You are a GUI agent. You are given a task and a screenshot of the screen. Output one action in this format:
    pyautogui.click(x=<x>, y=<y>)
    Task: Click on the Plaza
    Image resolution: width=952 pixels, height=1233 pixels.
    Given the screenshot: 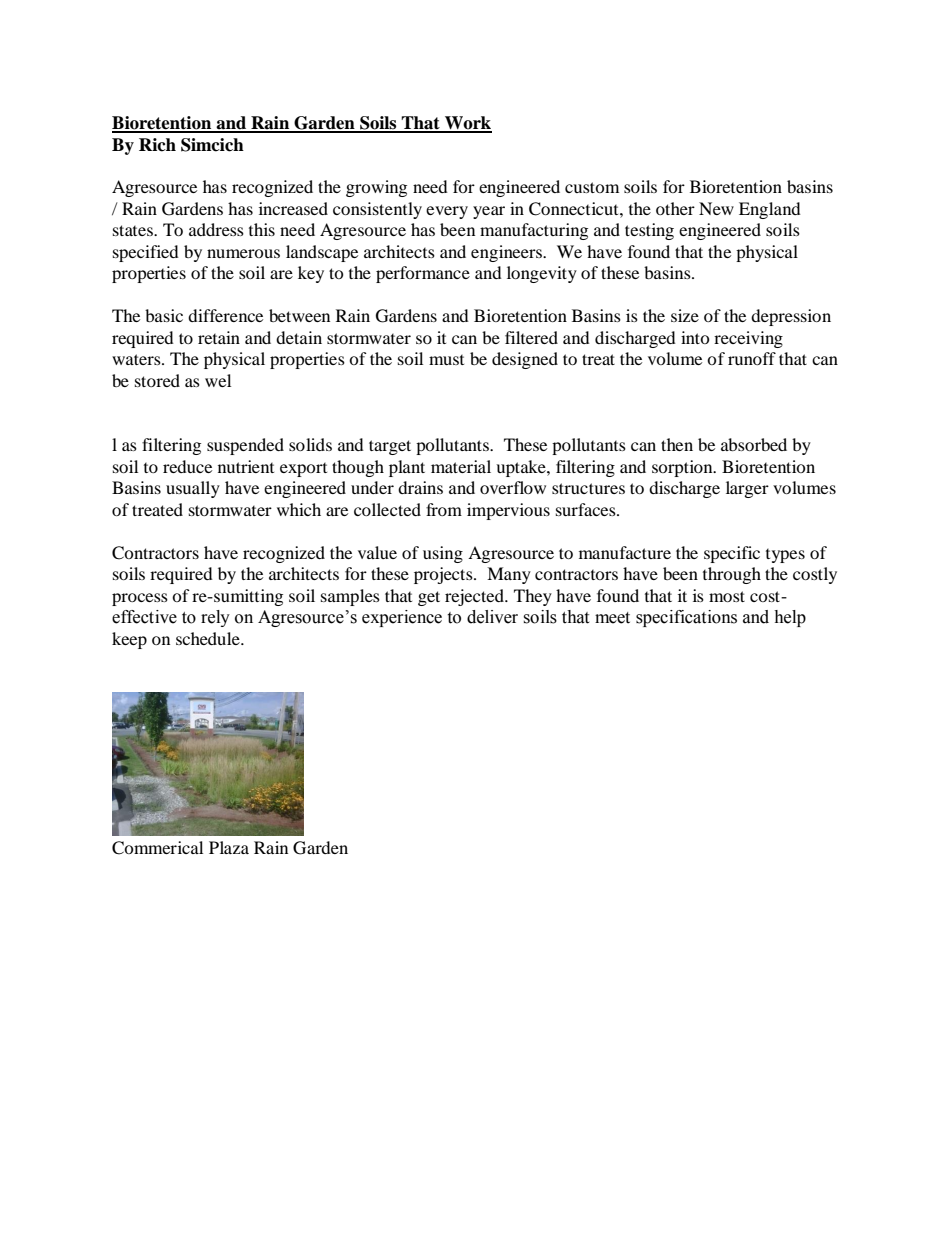 What is the action you would take?
    pyautogui.click(x=229, y=847)
